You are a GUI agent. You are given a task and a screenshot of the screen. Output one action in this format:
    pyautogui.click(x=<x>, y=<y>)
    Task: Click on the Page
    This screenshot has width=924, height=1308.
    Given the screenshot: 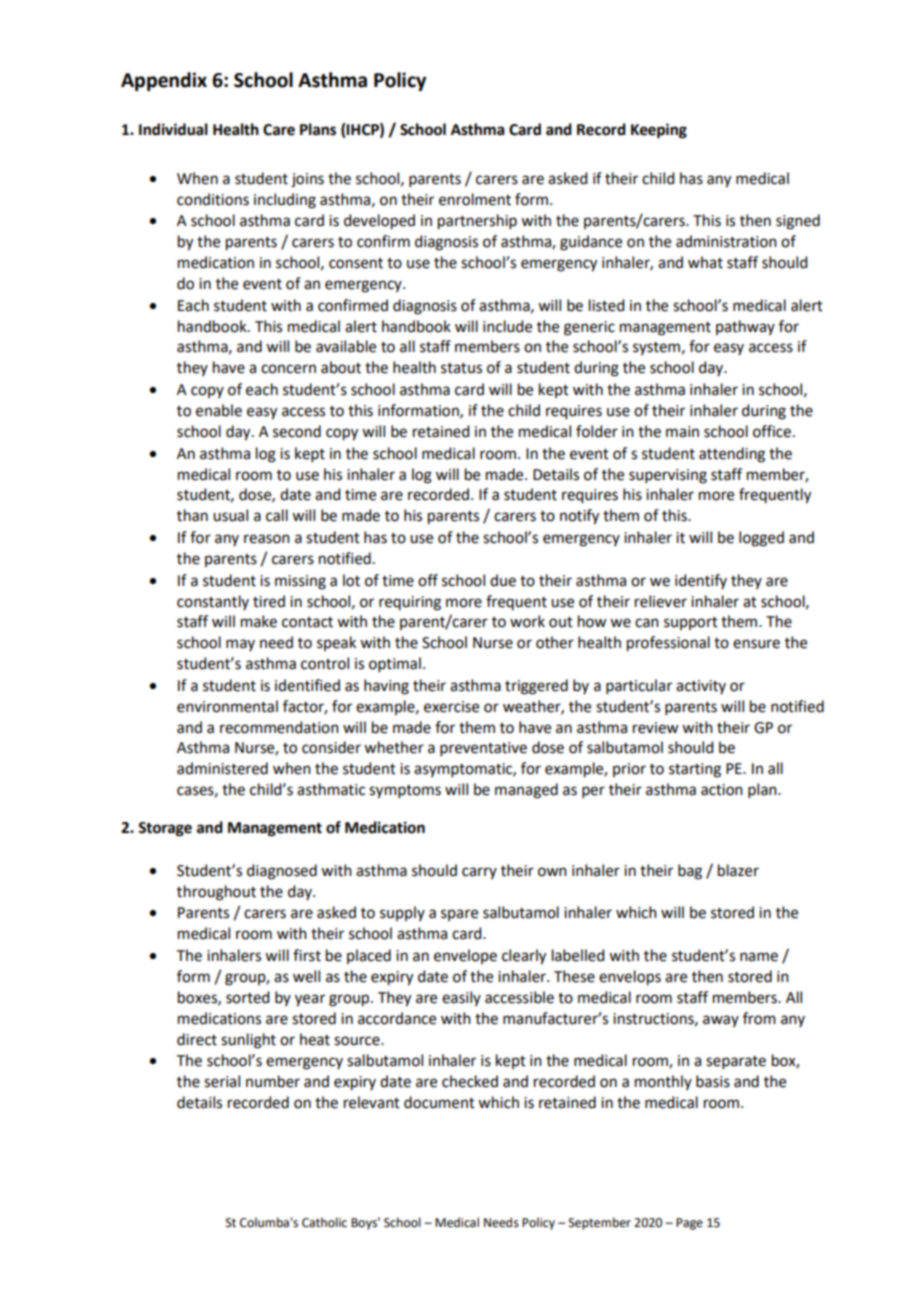 What is the action you would take?
    pyautogui.click(x=689, y=1224)
